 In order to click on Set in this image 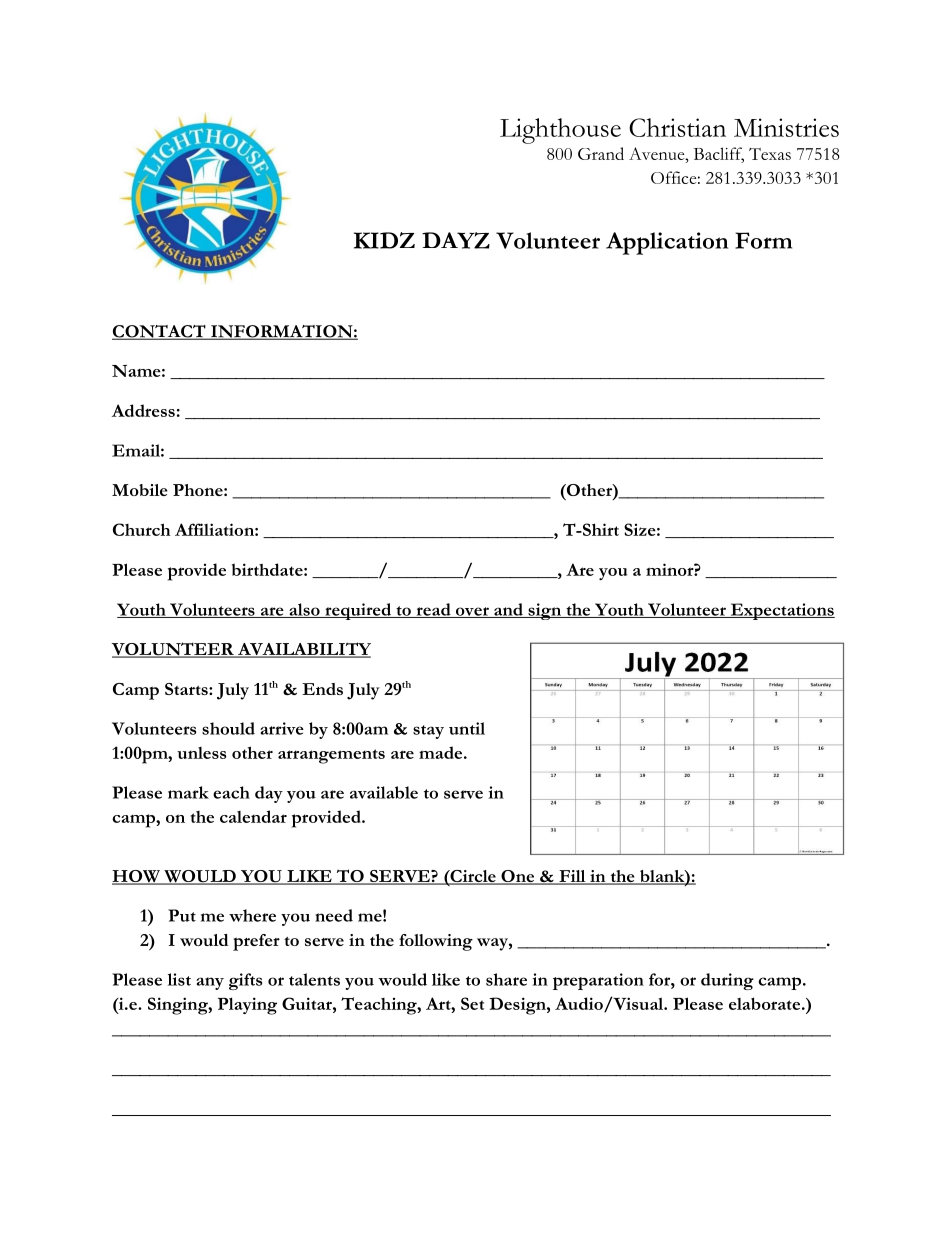, I will do `click(472, 1003)`.
